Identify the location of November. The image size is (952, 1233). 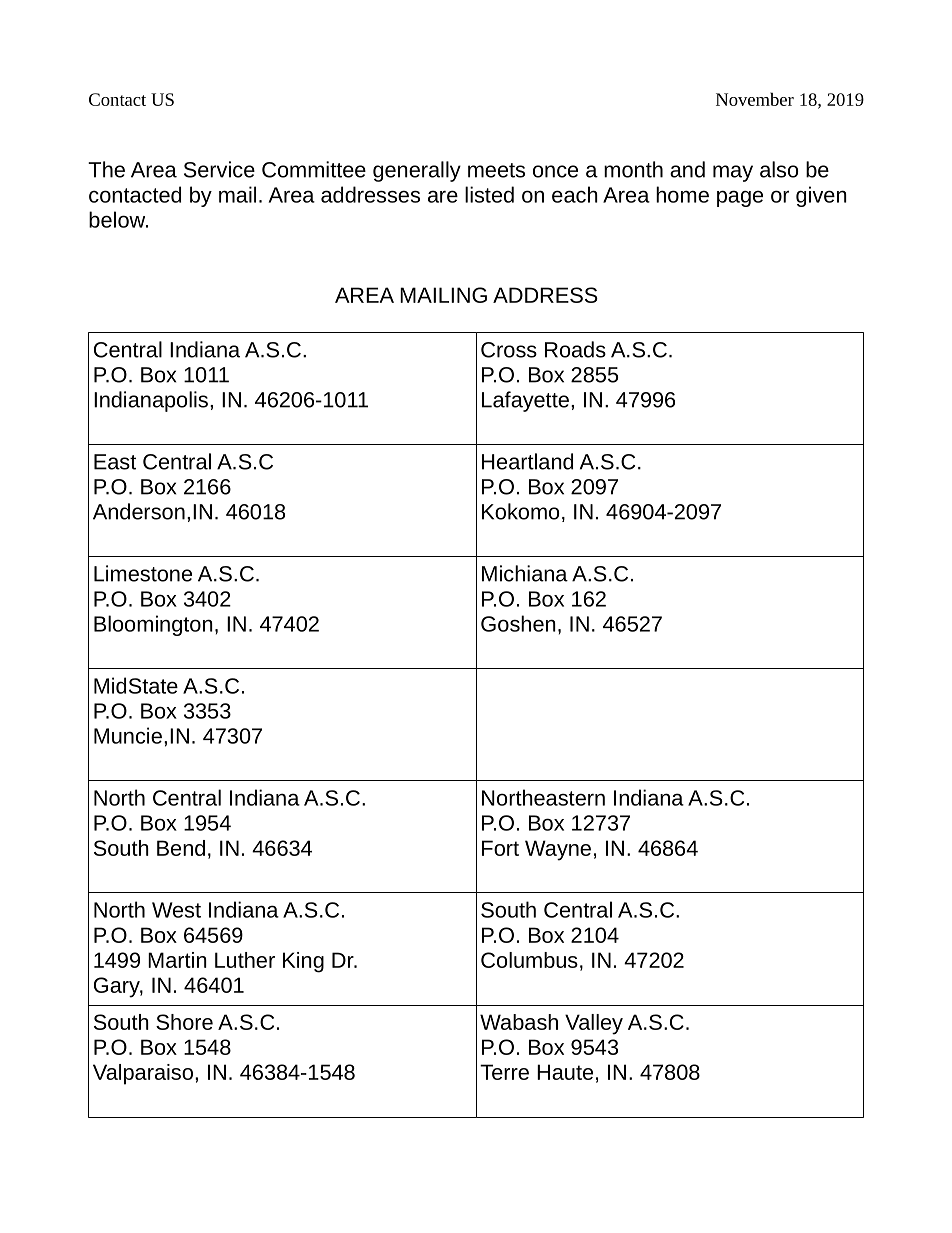
(755, 99).
